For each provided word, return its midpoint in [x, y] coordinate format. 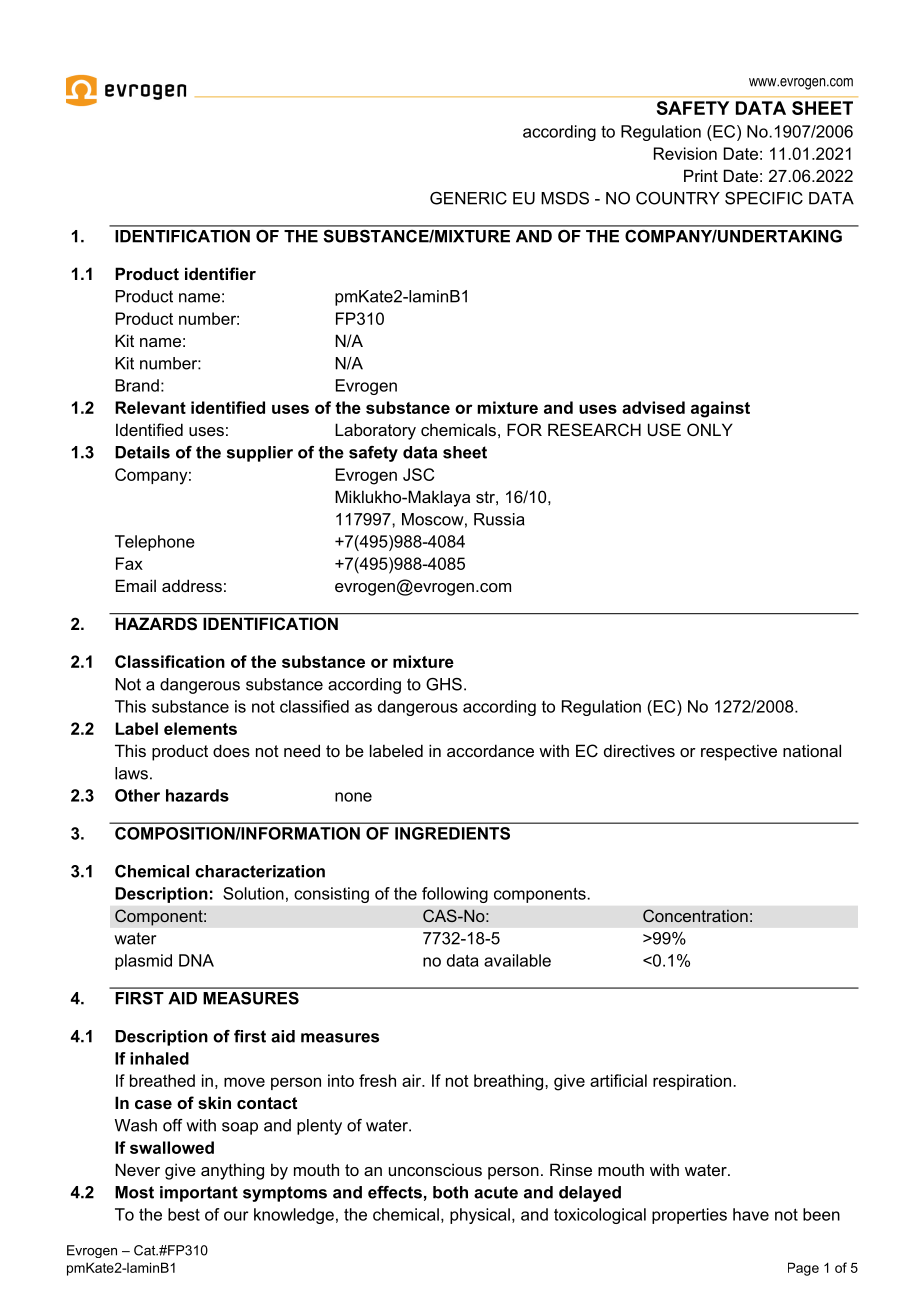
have [751, 1214]
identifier [220, 273]
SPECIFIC [764, 198]
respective [739, 752]
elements [200, 728]
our [236, 1216]
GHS [444, 684]
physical [480, 1216]
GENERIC [468, 198]
